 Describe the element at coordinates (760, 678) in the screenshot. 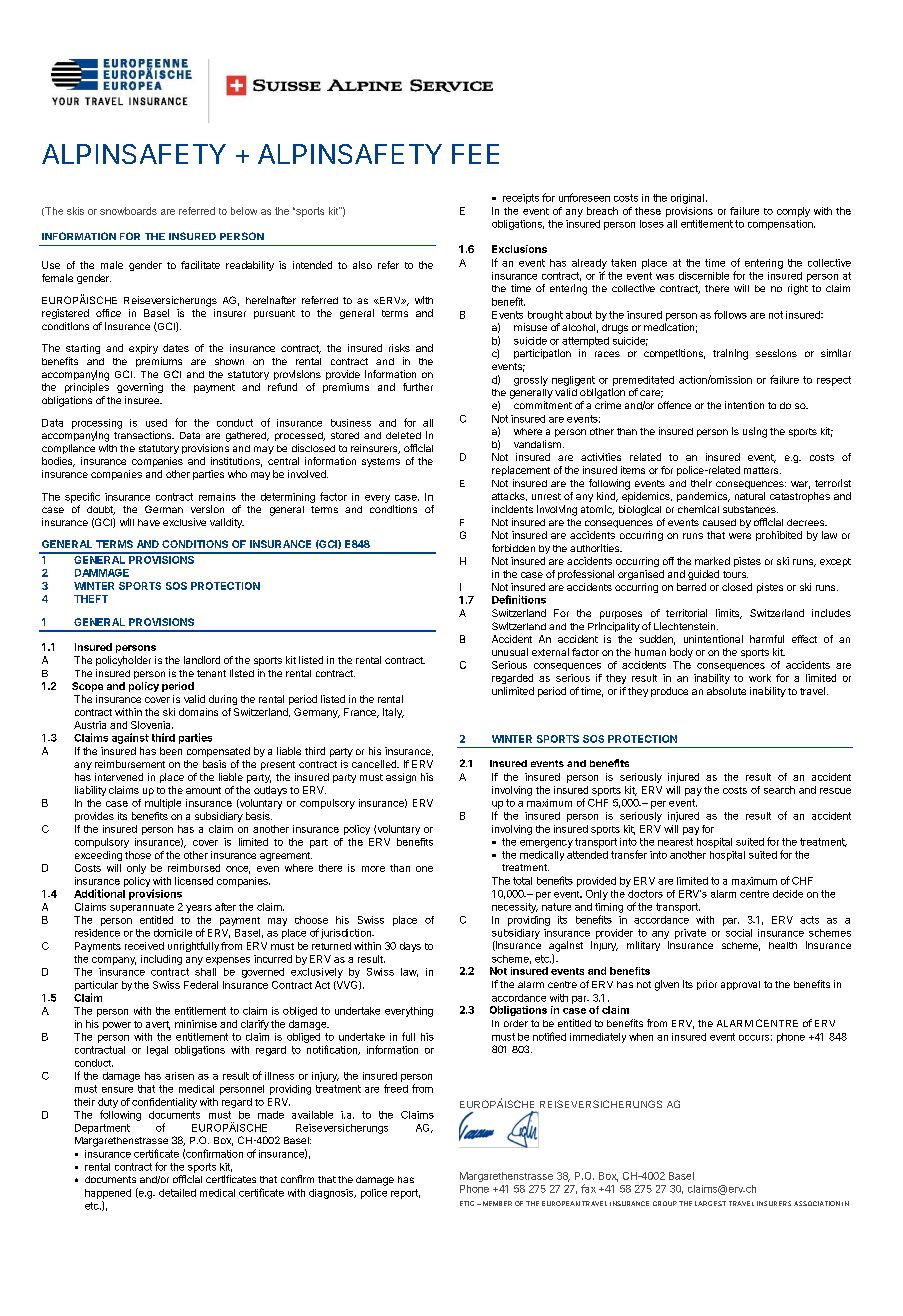

I see `work` at that location.
